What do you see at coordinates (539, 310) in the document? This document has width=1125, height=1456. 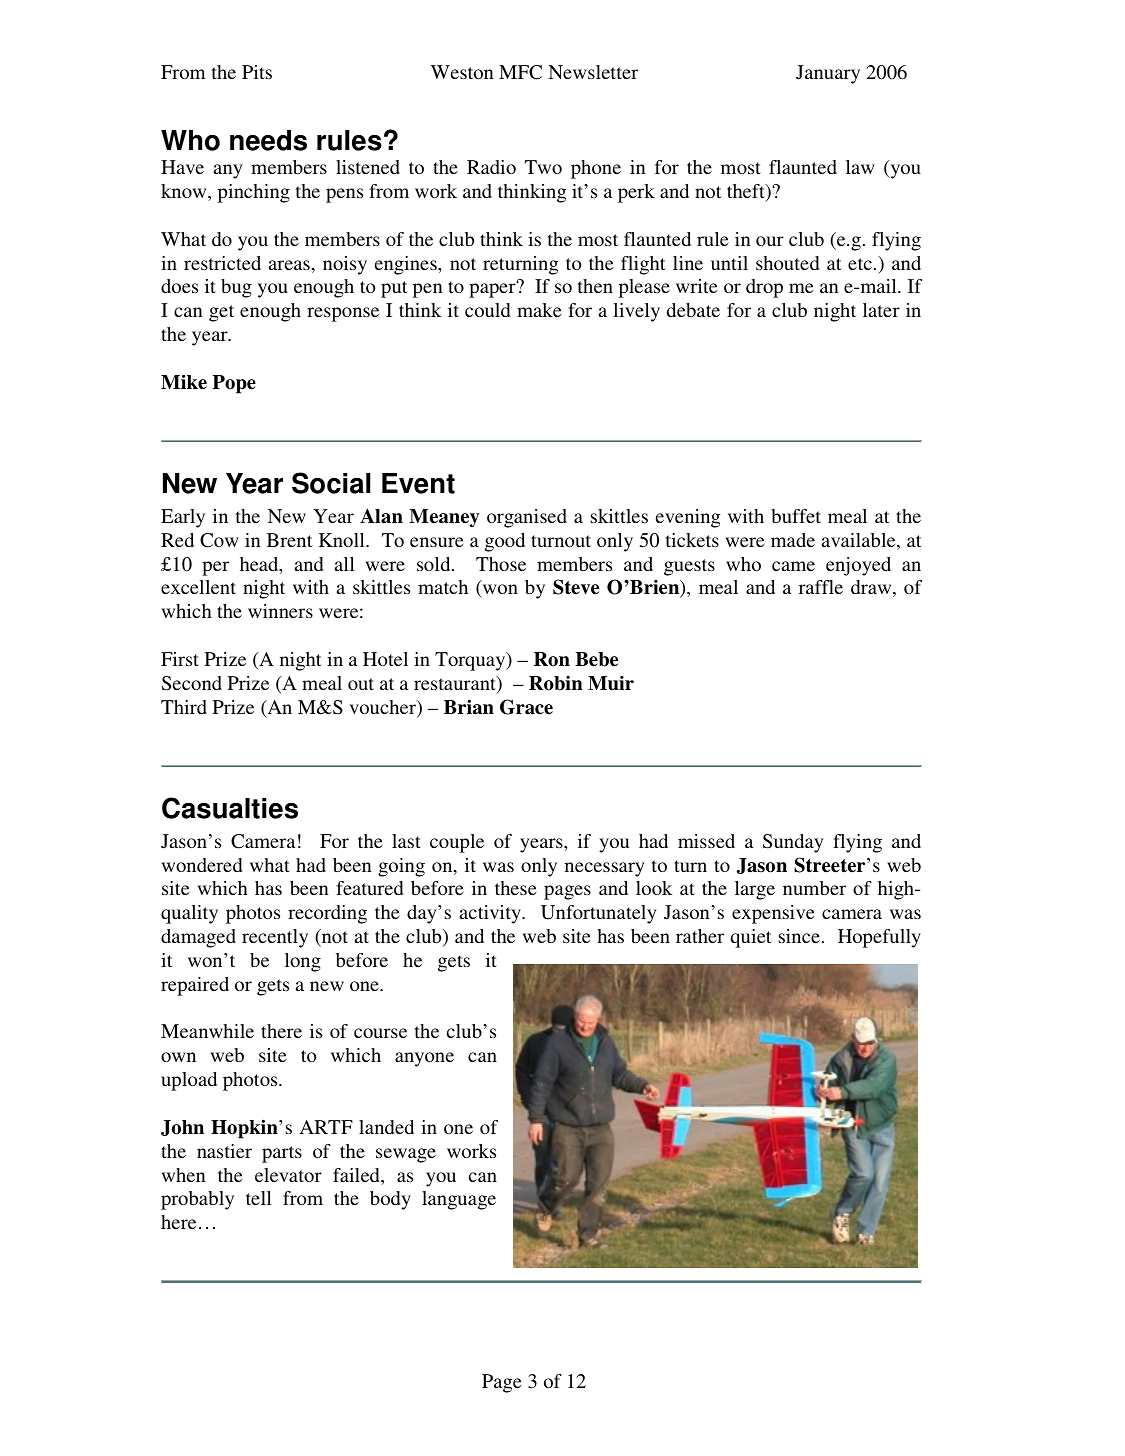 I see `make` at bounding box center [539, 310].
